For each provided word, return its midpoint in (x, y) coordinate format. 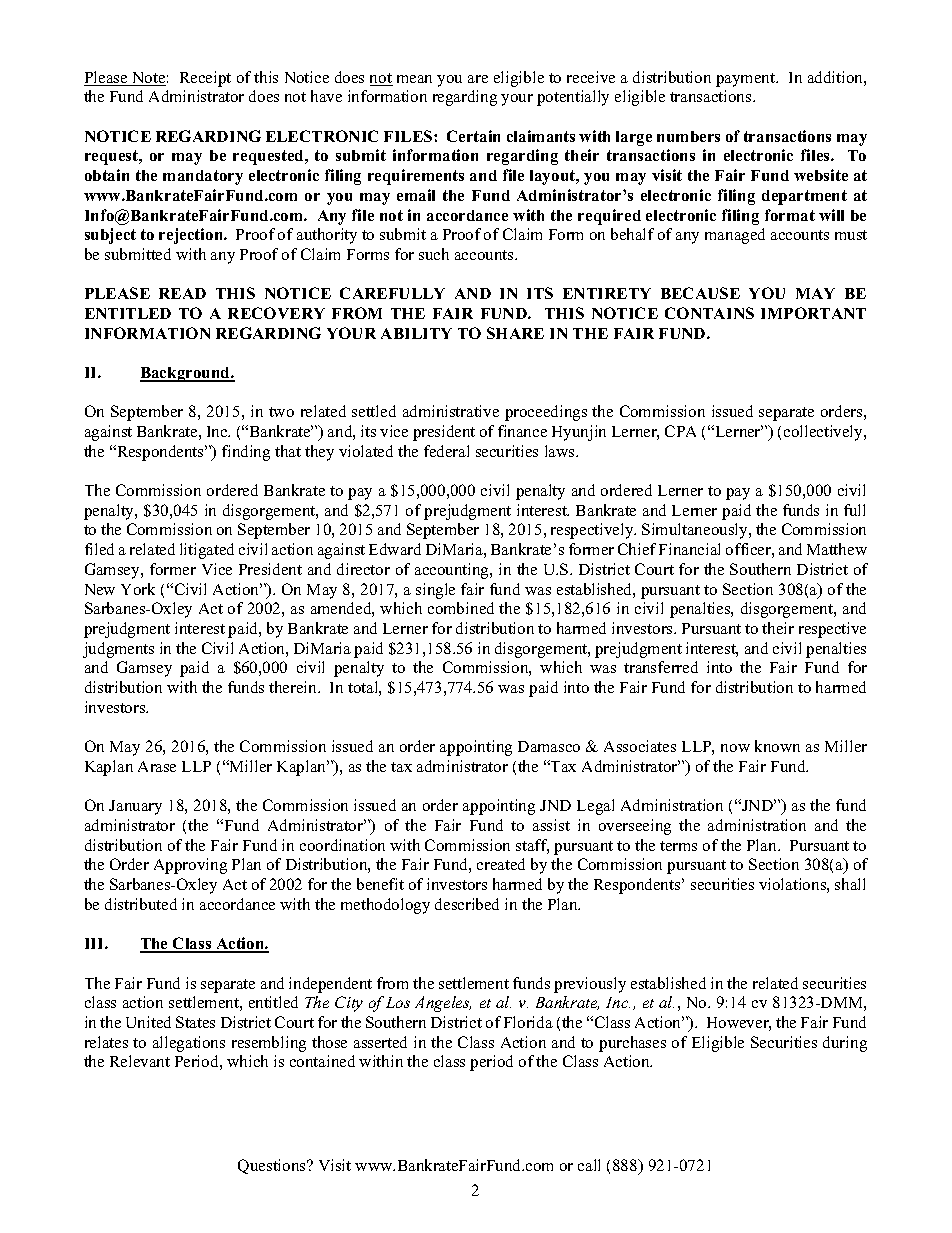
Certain (473, 136)
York (138, 589)
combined (461, 608)
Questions (273, 1166)
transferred (661, 667)
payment (747, 80)
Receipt (205, 79)
